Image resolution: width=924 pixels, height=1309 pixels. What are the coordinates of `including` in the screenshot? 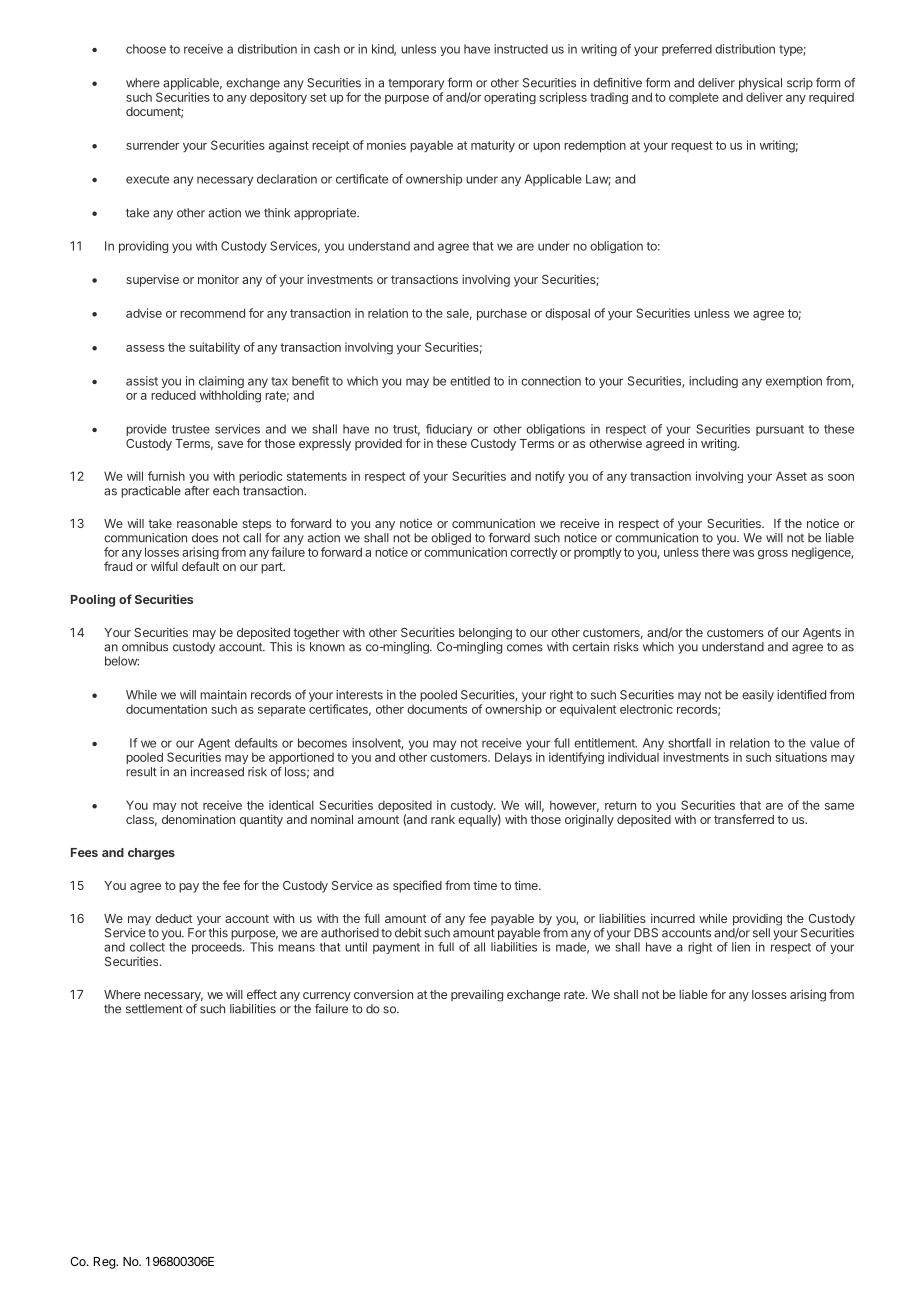 It's located at (713, 382).
